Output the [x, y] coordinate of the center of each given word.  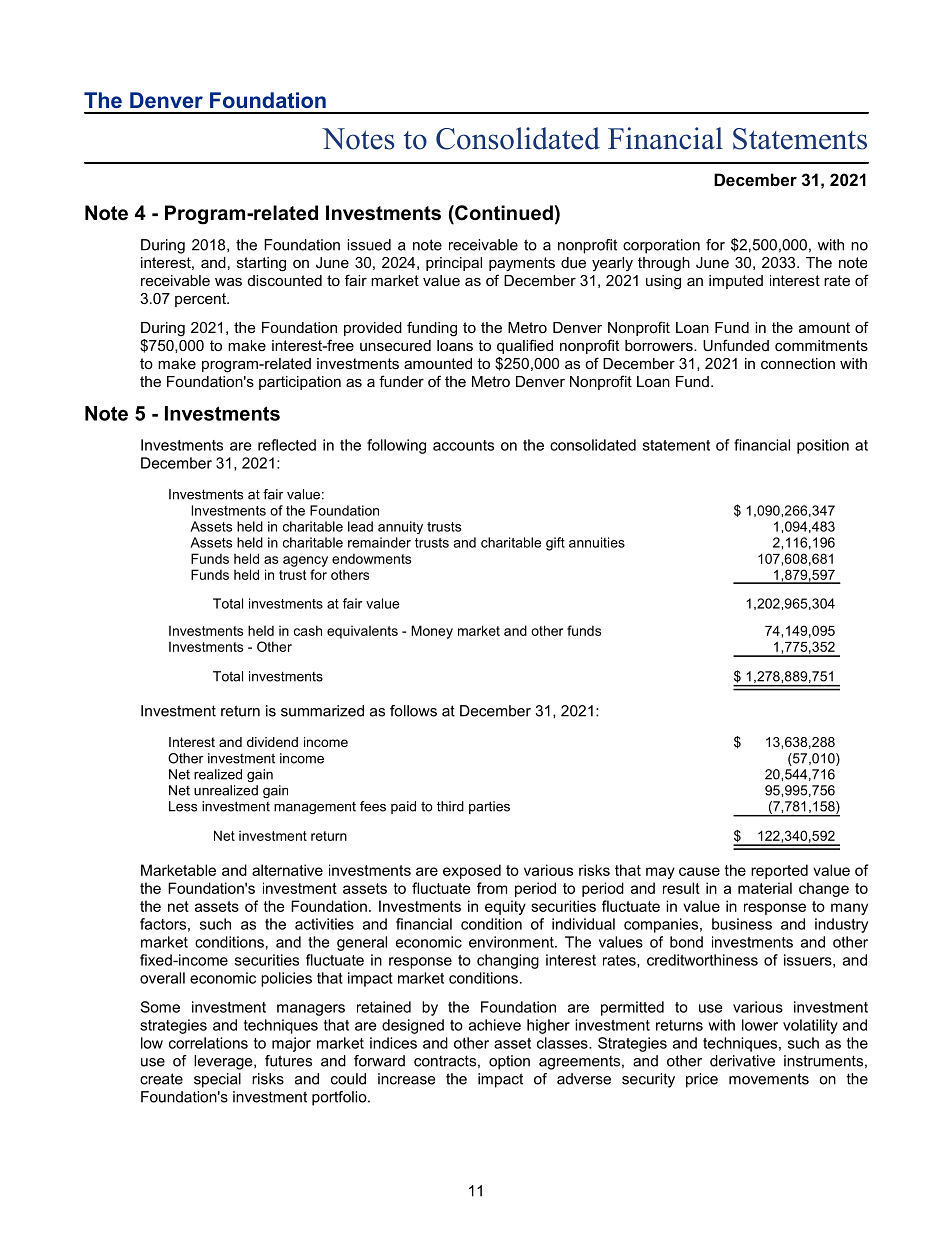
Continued [503, 213]
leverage [224, 1062]
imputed [736, 282]
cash [308, 630]
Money [432, 632]
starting [261, 264]
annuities [597, 542]
